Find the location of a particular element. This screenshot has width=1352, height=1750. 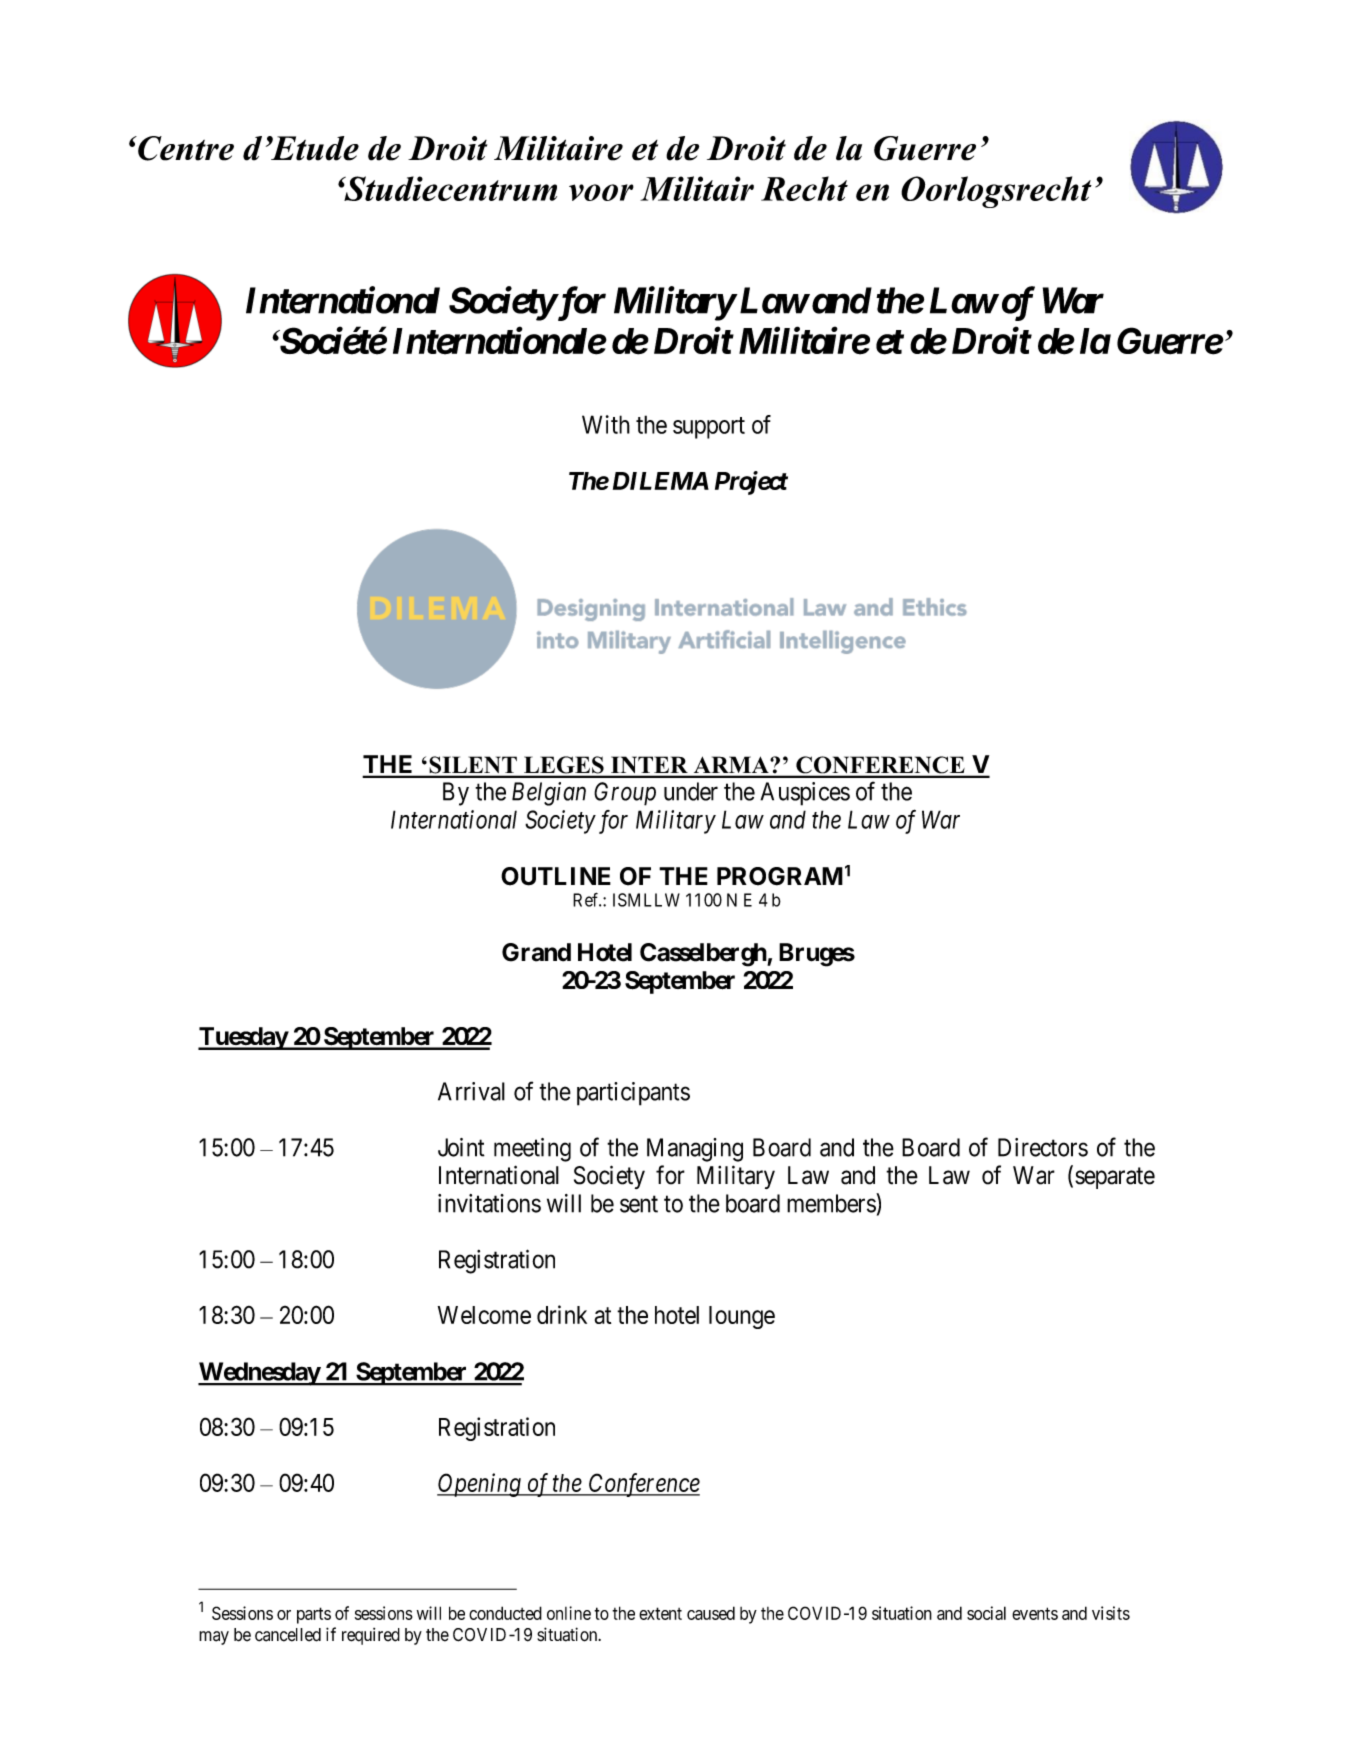

Centre is located at coordinates (185, 148).
